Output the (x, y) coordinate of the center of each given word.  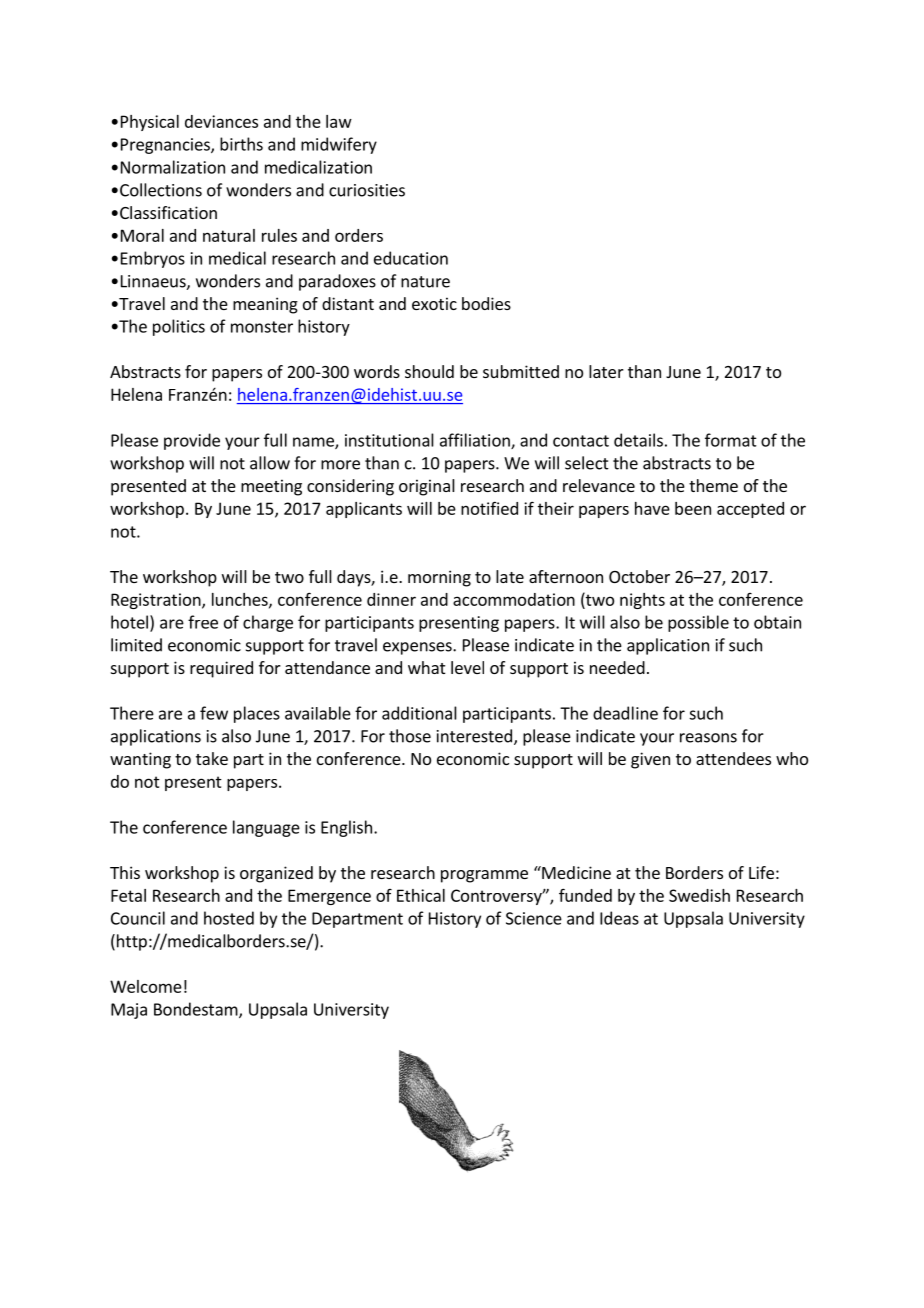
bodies (486, 303)
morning (439, 578)
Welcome (146, 986)
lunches (241, 600)
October (639, 576)
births (241, 144)
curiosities (367, 190)
